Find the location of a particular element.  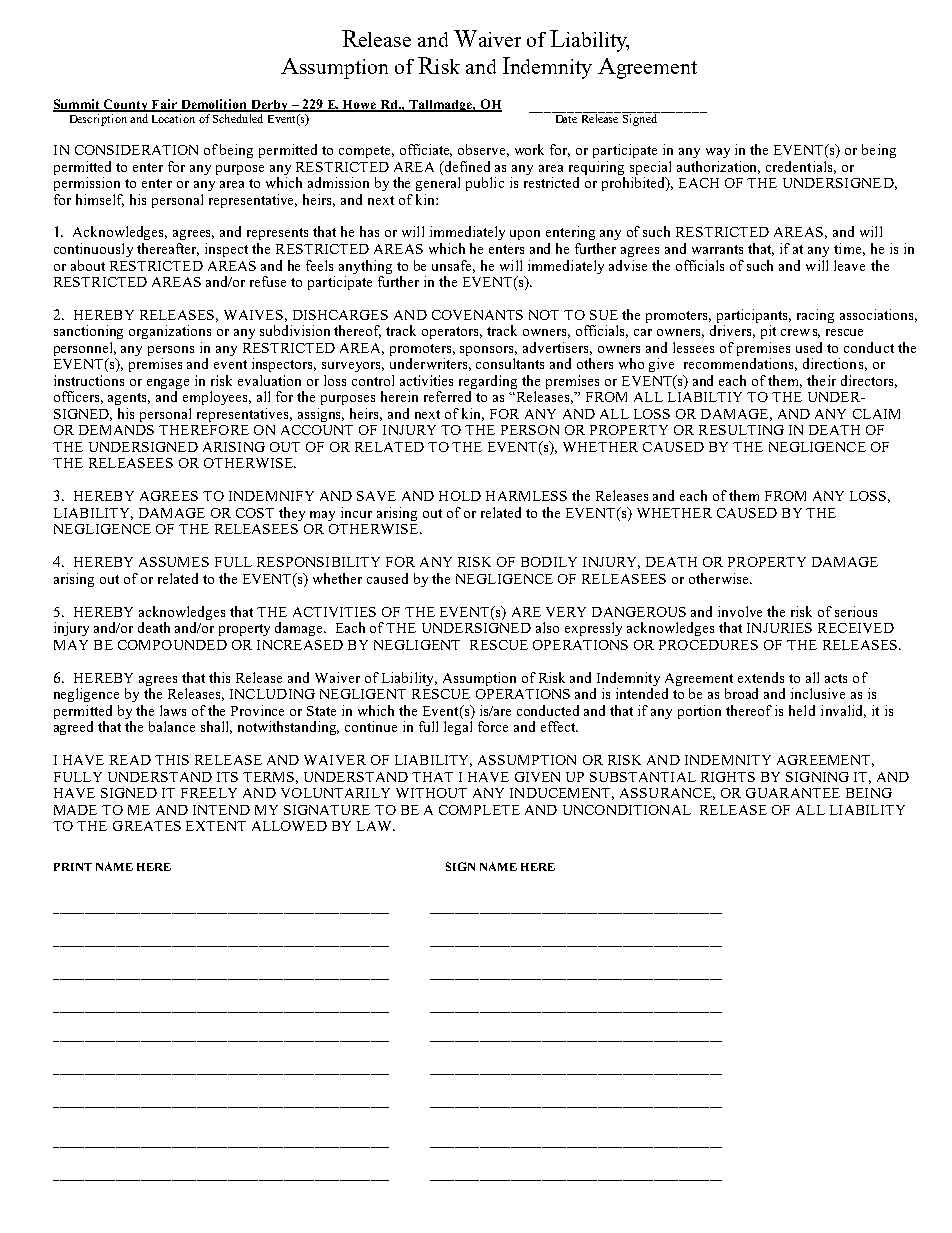

Location is located at coordinates (173, 117).
